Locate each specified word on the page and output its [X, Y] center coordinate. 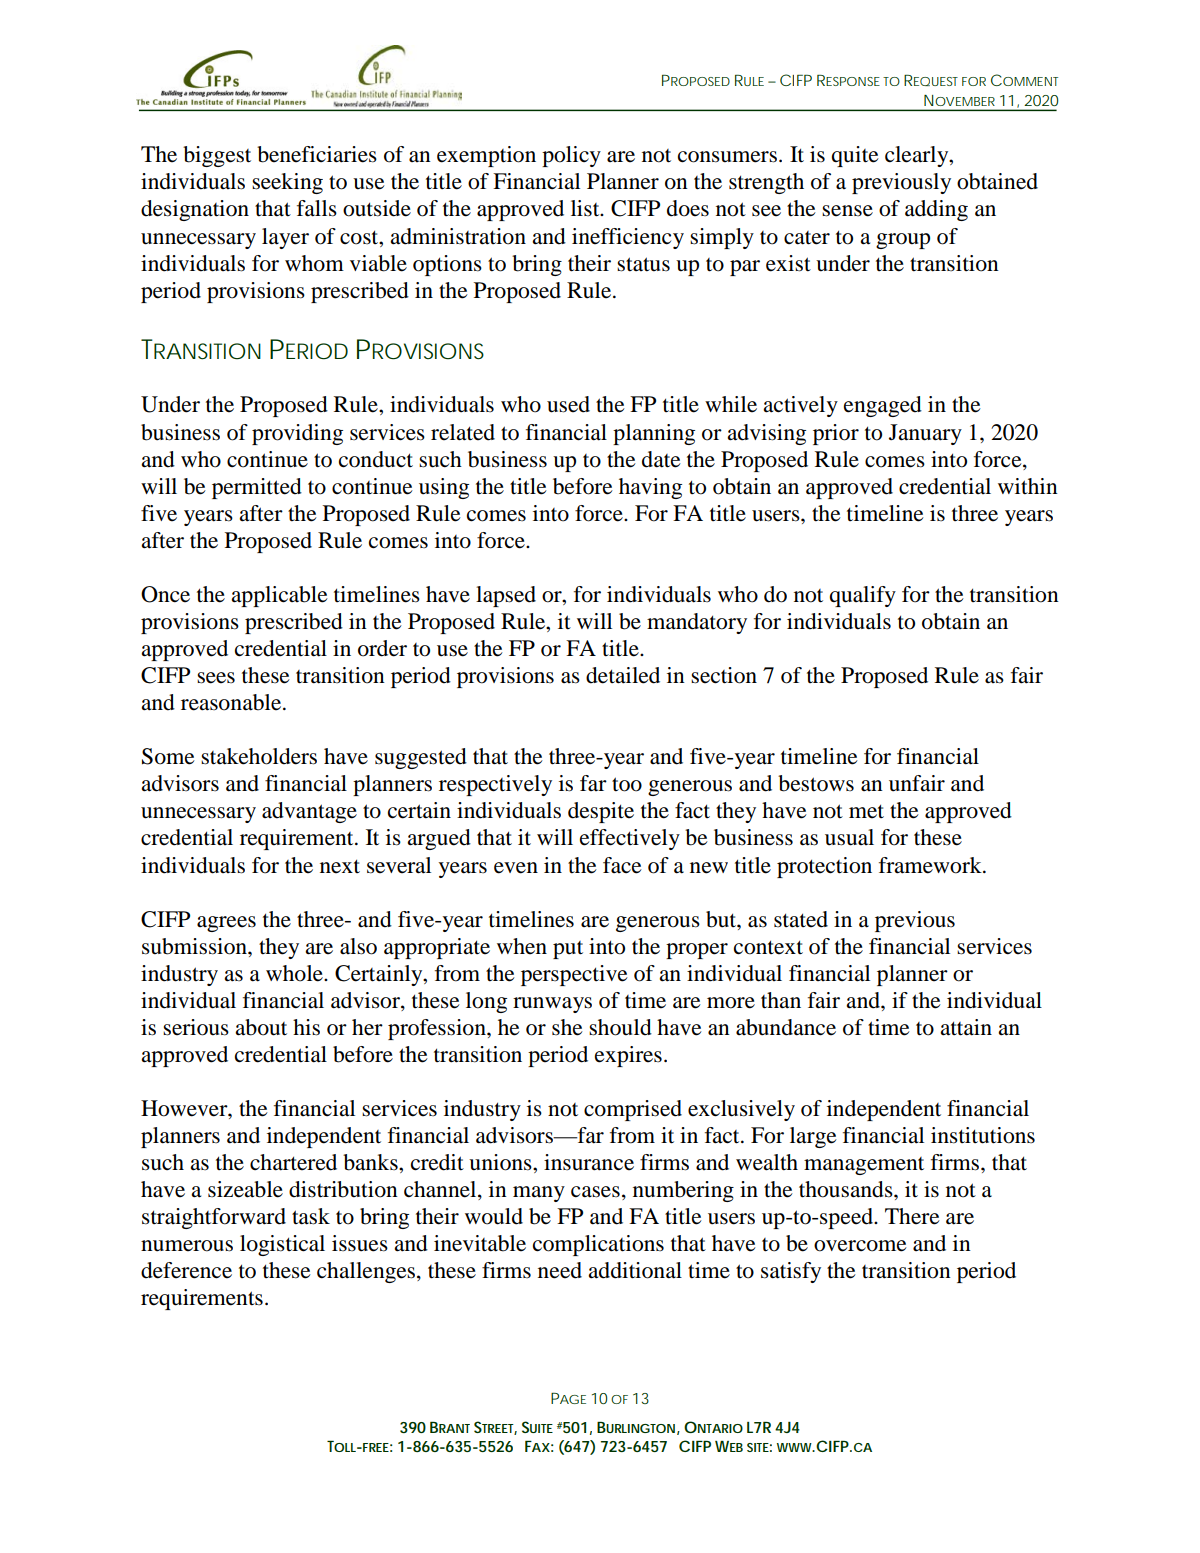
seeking [287, 183]
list [586, 208]
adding [936, 210]
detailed [623, 675]
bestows [816, 783]
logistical [282, 1245]
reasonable [232, 702]
